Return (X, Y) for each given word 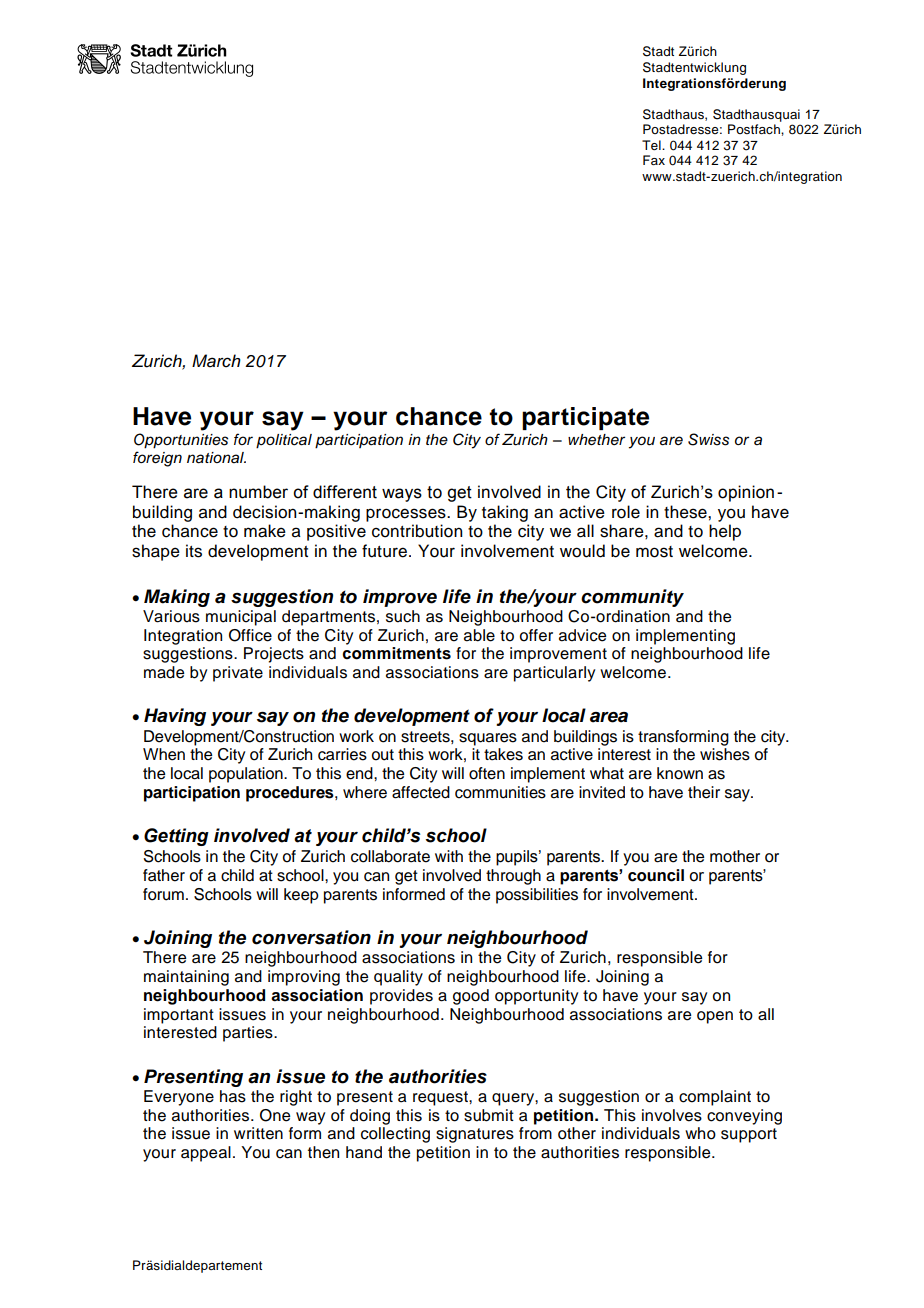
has (233, 1096)
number (258, 492)
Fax (654, 160)
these (686, 512)
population (247, 775)
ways (402, 495)
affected (421, 792)
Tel (652, 145)
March (216, 361)
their (704, 792)
